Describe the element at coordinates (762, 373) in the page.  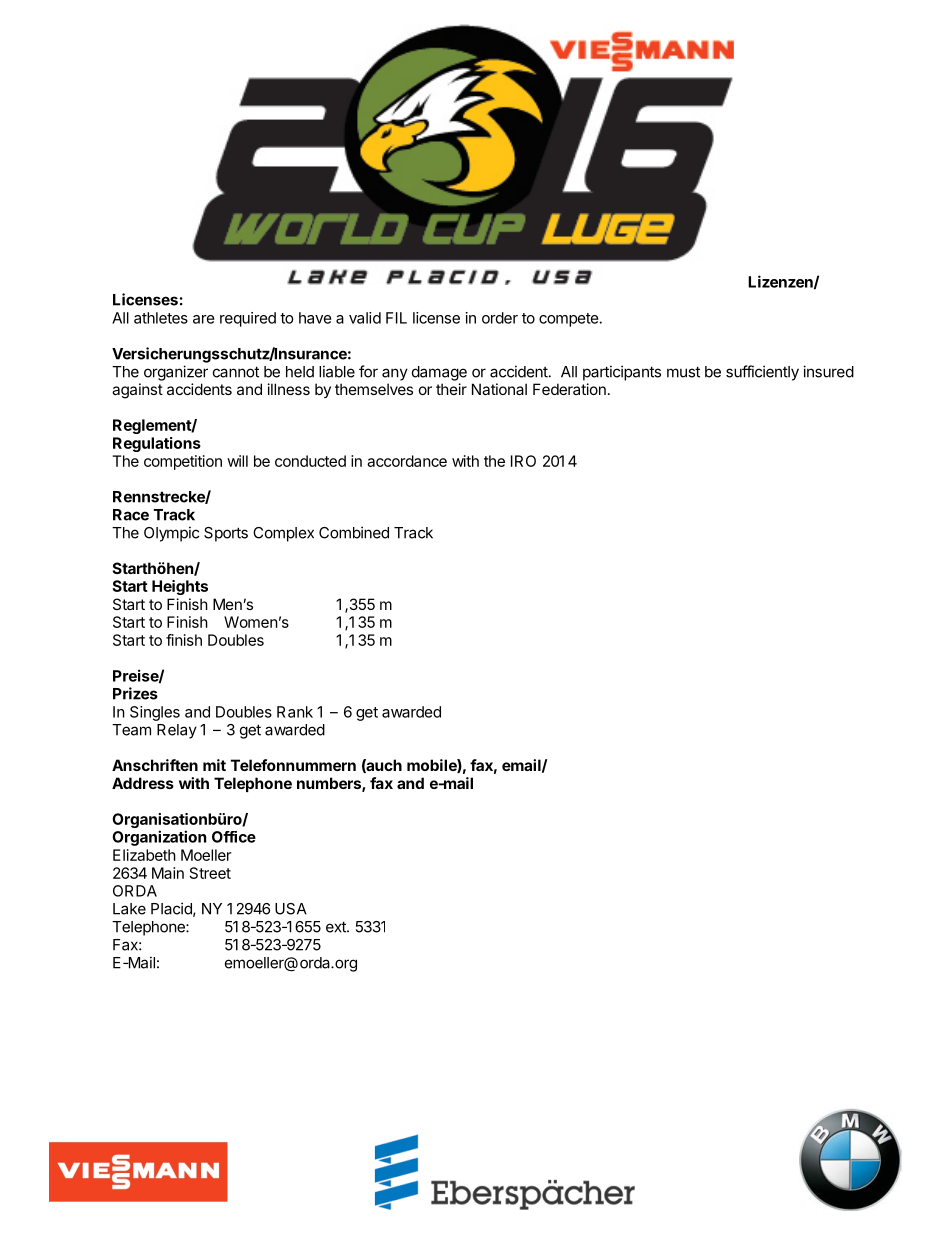
I see `sufficiently` at that location.
